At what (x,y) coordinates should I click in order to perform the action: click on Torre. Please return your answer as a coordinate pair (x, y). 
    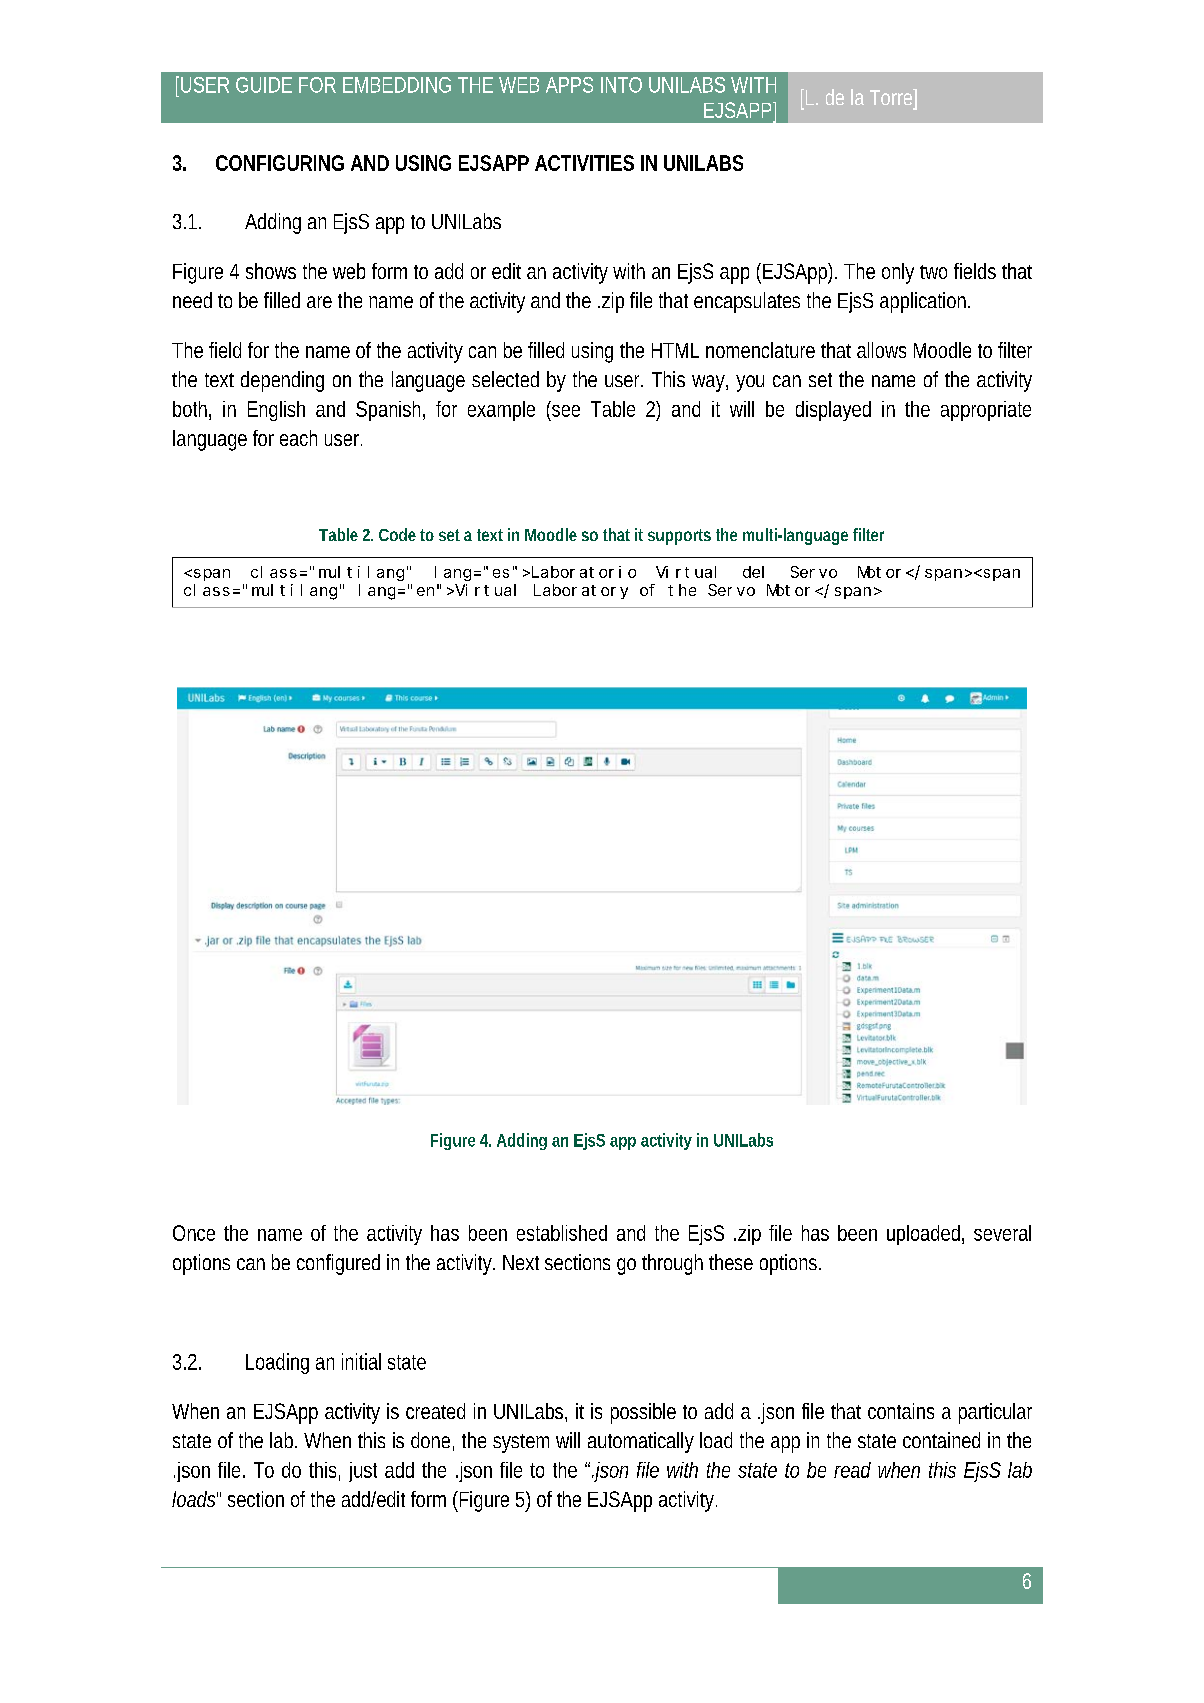
    Looking at the image, I should click on (892, 97).
